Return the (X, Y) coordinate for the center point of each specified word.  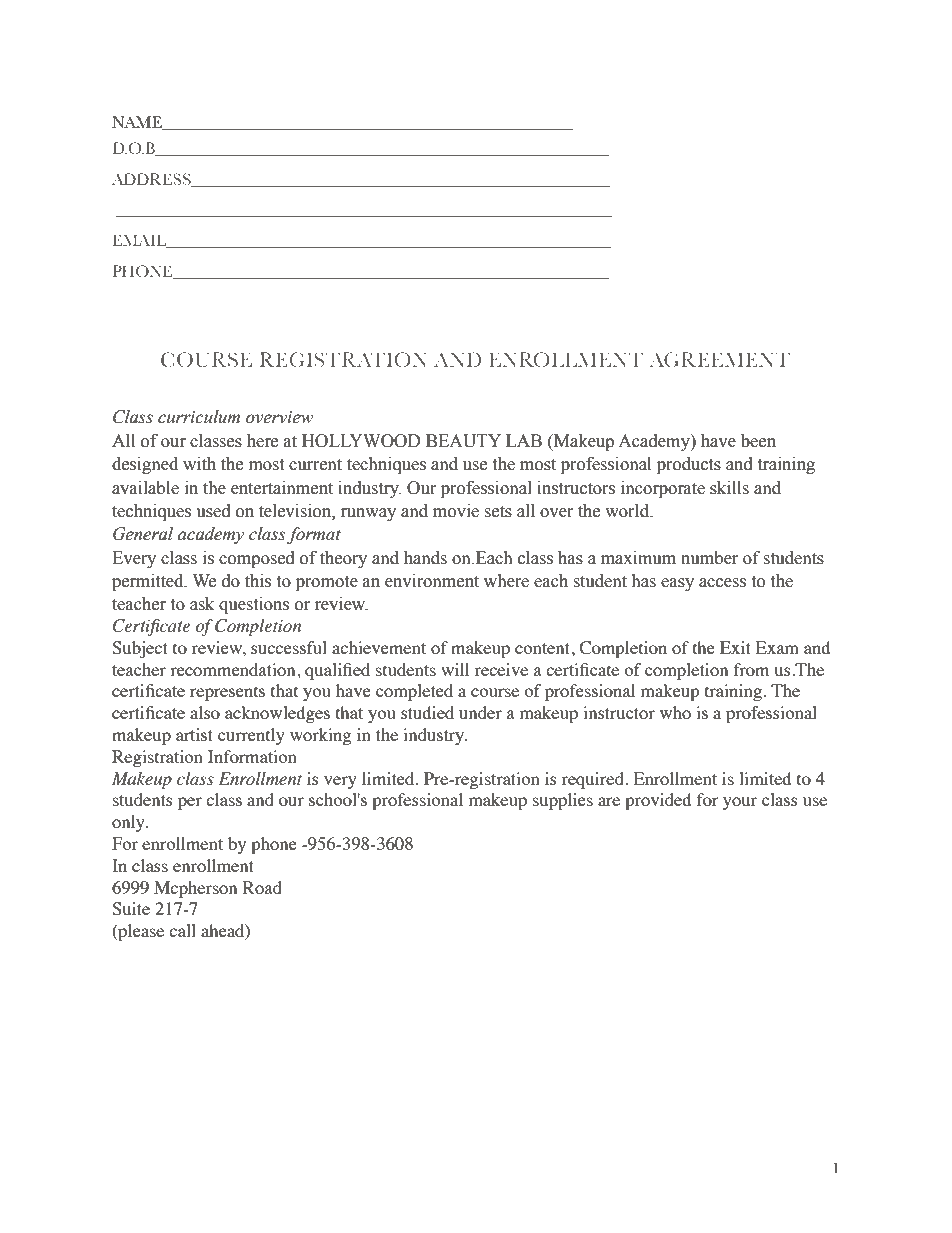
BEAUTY (463, 441)
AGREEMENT (719, 359)
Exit (735, 647)
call (182, 930)
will (455, 669)
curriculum (199, 417)
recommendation (234, 669)
